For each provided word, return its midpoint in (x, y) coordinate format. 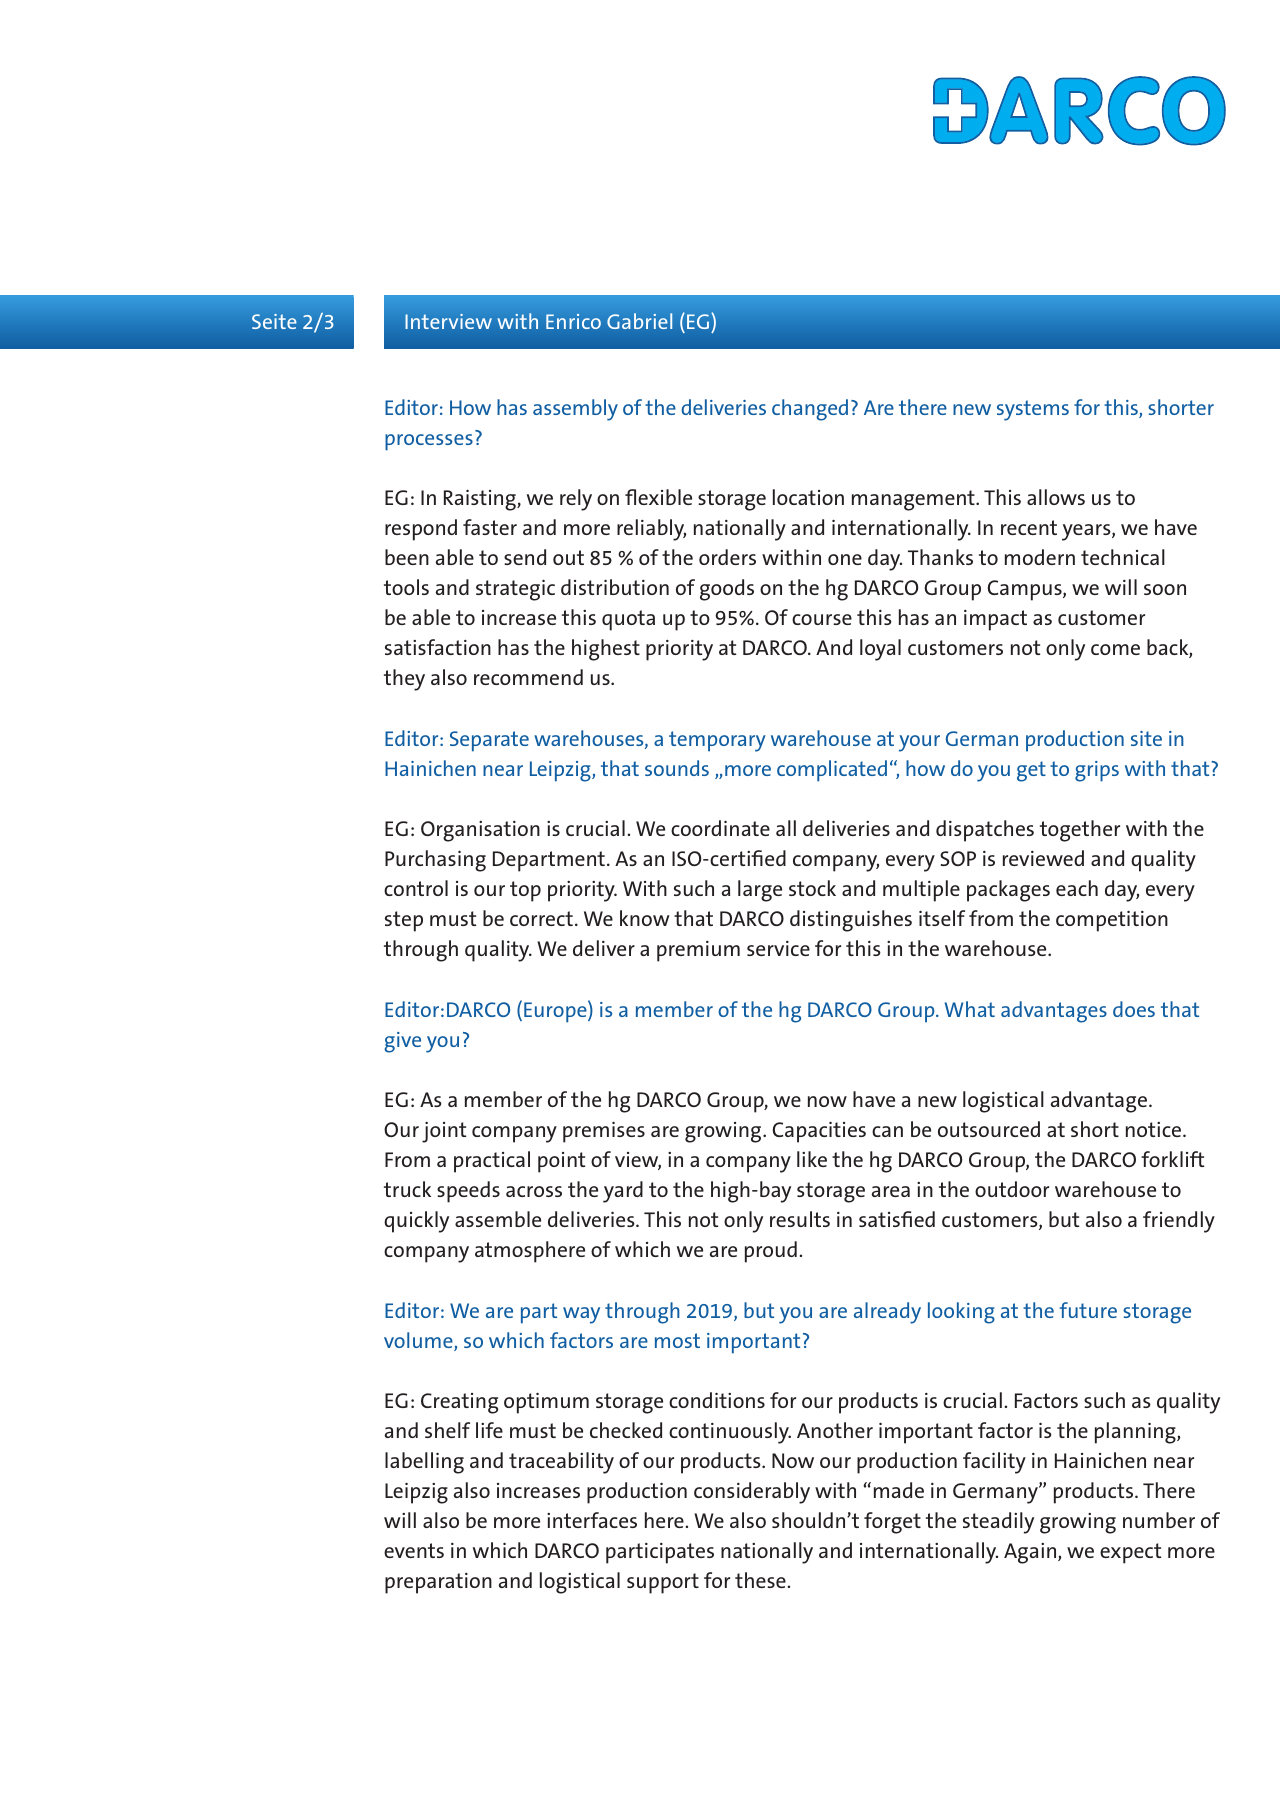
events (414, 1550)
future (1088, 1310)
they (404, 680)
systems (1033, 410)
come (1115, 649)
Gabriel (639, 321)
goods (727, 590)
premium (698, 951)
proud (771, 1252)
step (404, 921)
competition (1112, 921)
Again (1031, 1553)
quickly (416, 1222)
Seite (274, 321)
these (760, 1580)
